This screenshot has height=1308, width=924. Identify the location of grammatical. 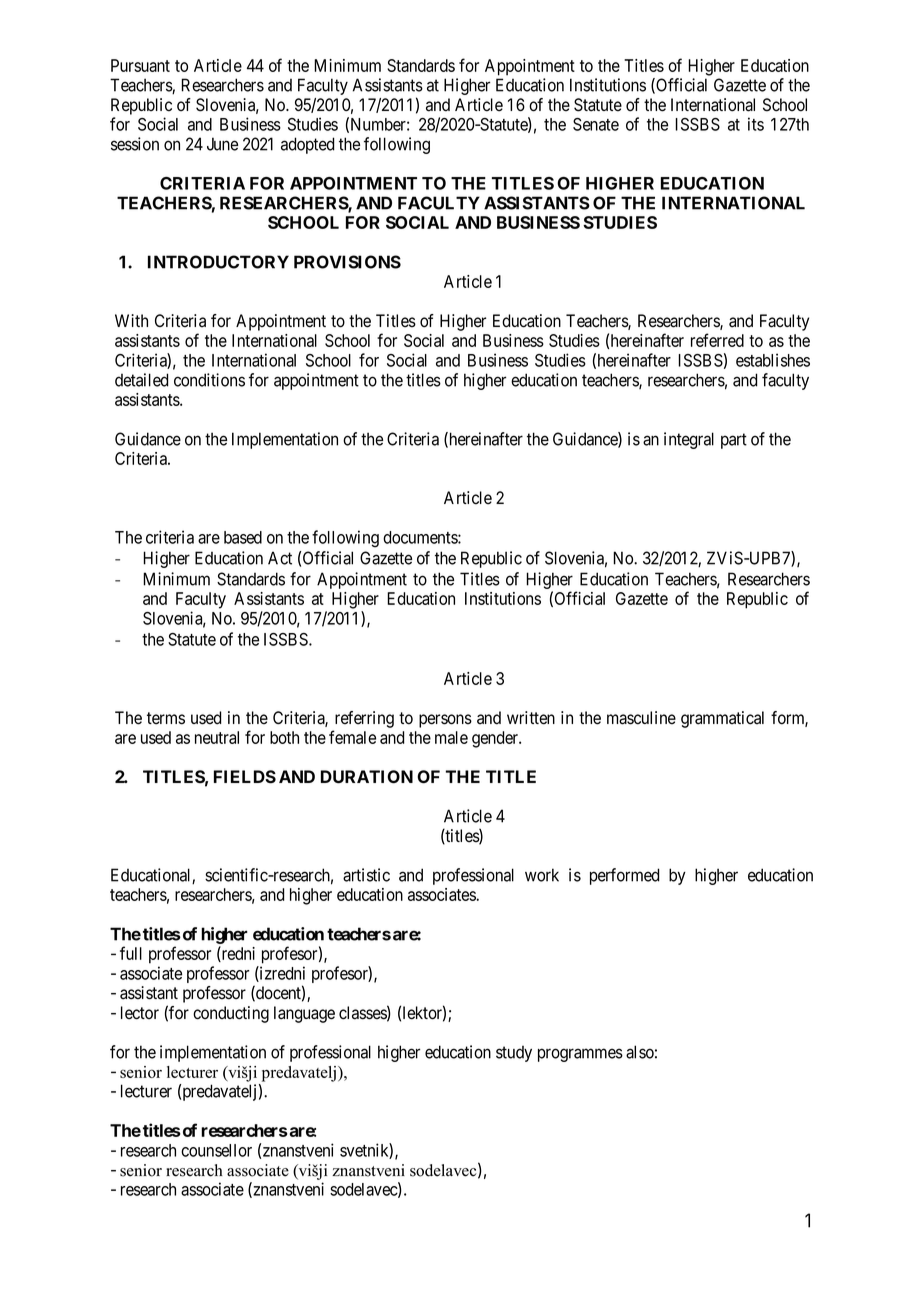
(722, 719).
